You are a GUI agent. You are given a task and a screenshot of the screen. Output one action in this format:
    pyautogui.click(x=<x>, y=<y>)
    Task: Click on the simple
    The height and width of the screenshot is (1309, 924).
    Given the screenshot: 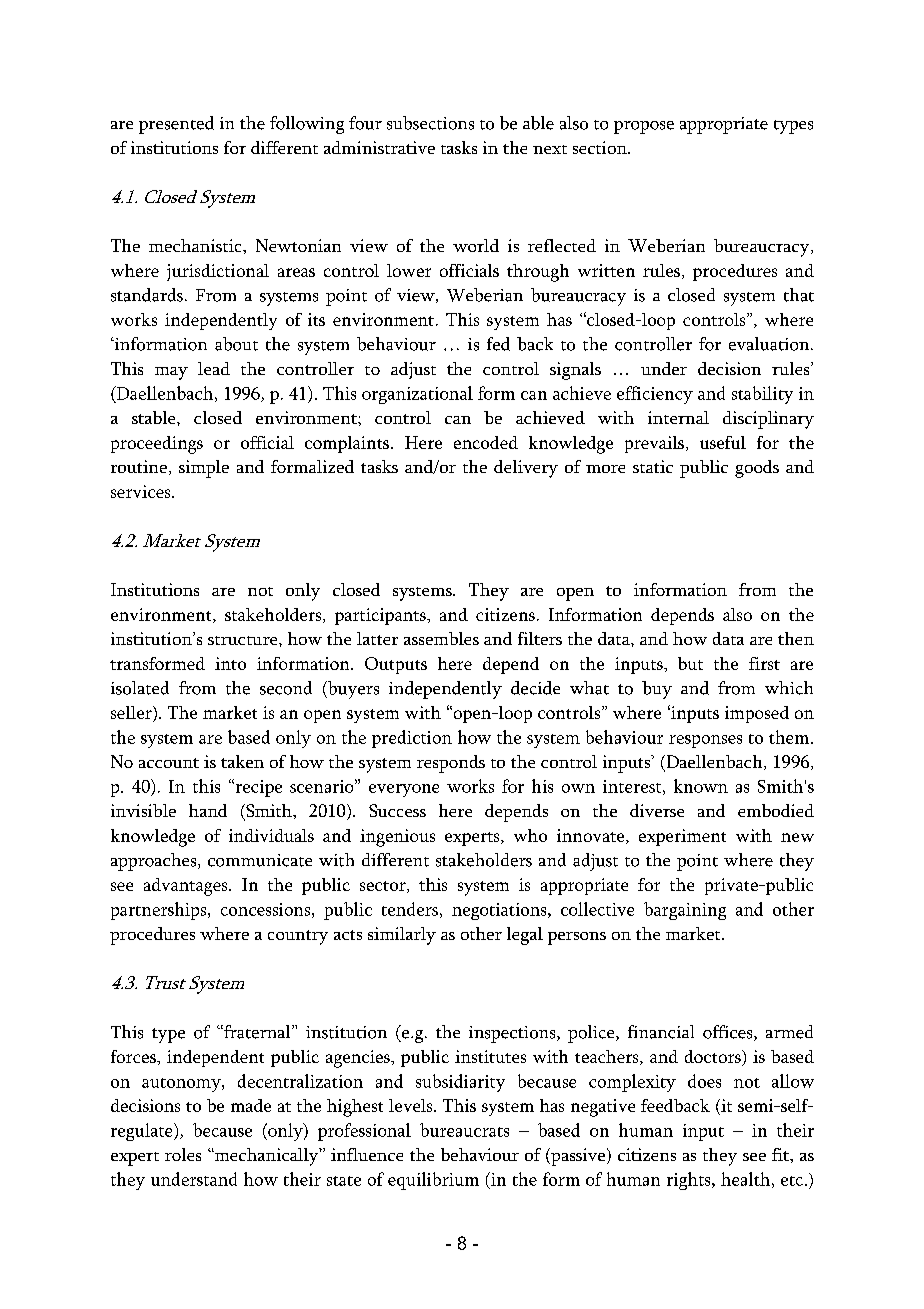 What is the action you would take?
    pyautogui.click(x=204, y=469)
